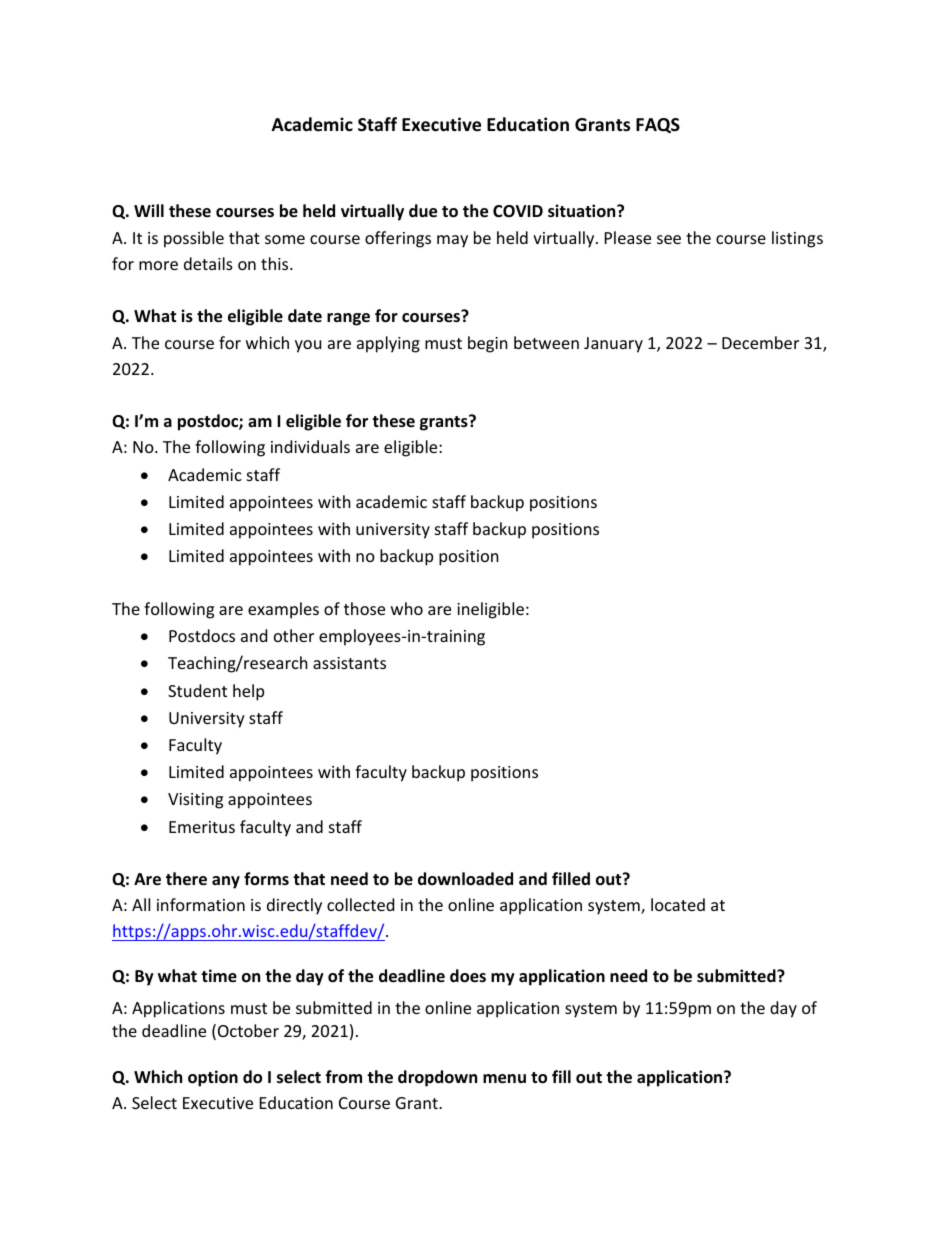 The image size is (952, 1233). What do you see at coordinates (349, 663) in the document?
I see `assistants` at bounding box center [349, 663].
